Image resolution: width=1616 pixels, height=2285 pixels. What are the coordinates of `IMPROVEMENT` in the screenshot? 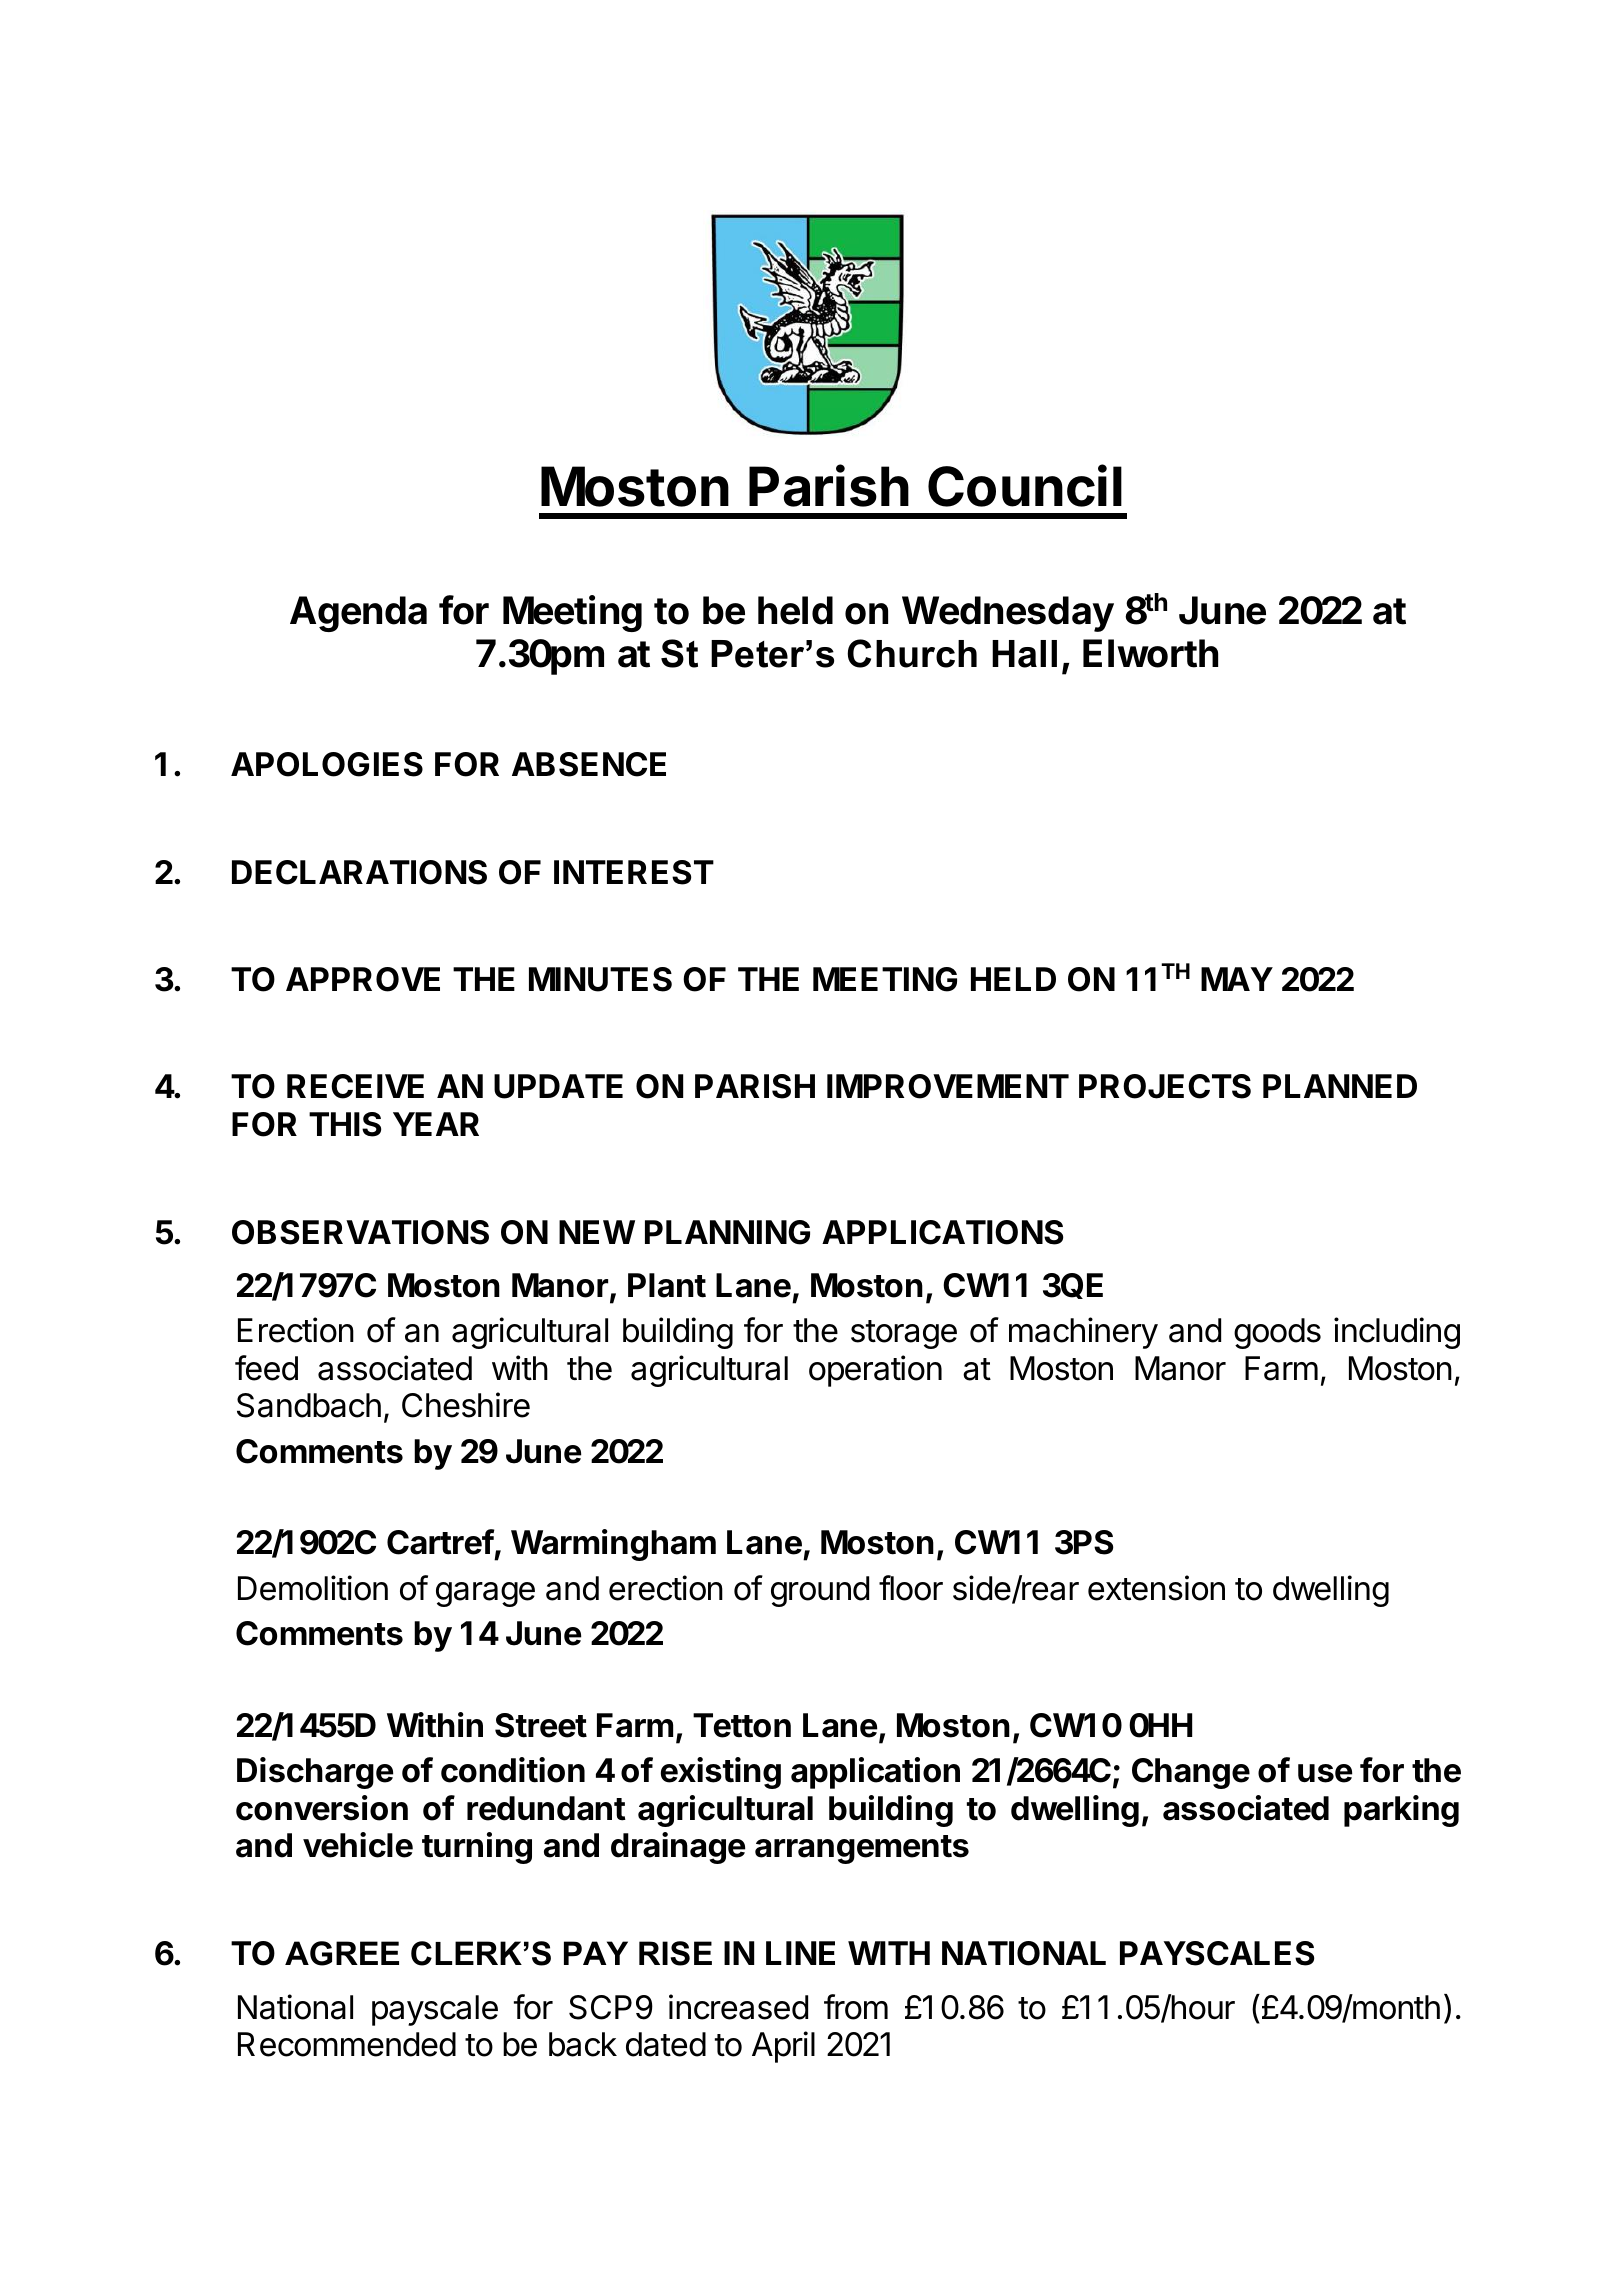 It's located at (948, 1086).
